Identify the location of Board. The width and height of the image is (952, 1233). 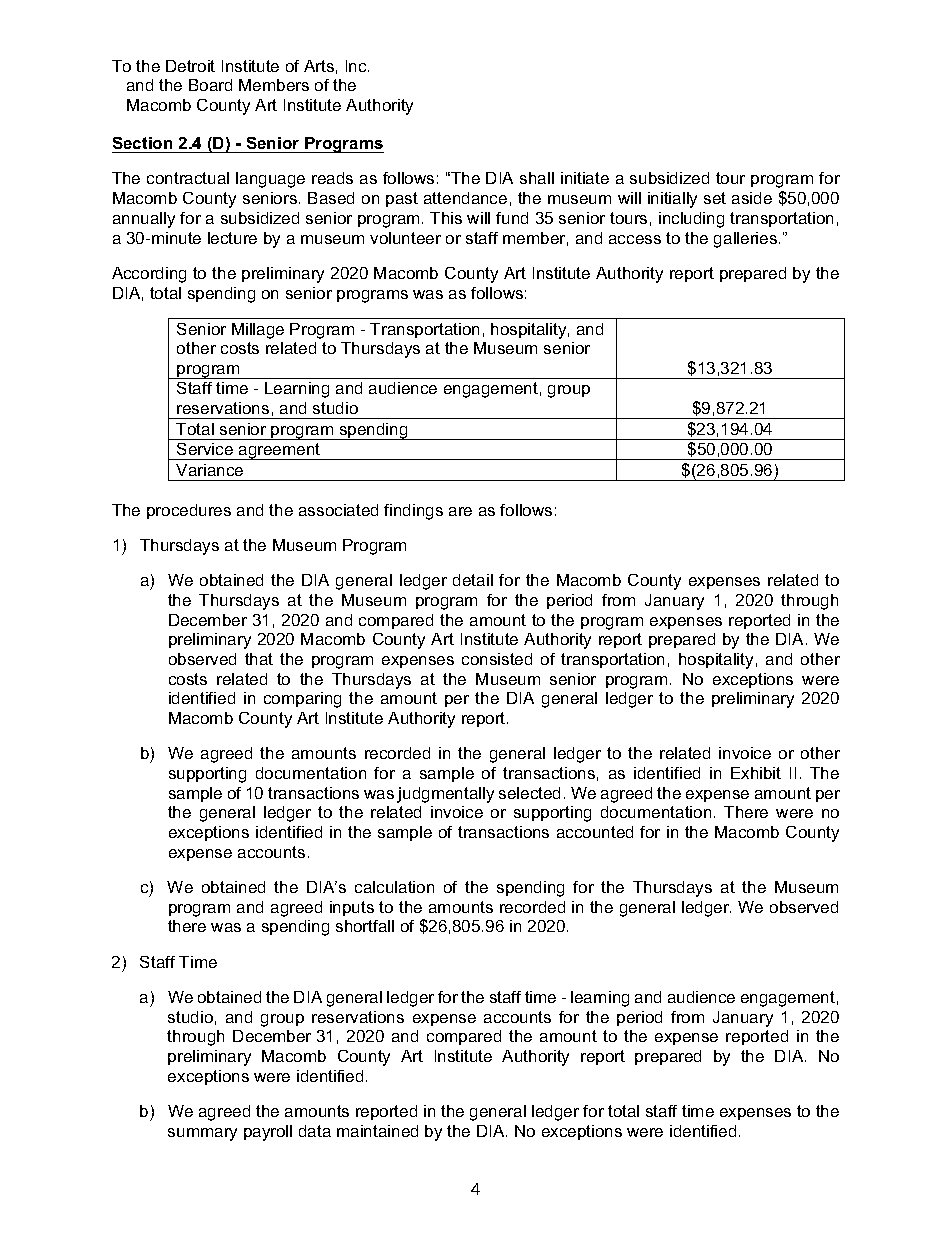
(210, 85).
